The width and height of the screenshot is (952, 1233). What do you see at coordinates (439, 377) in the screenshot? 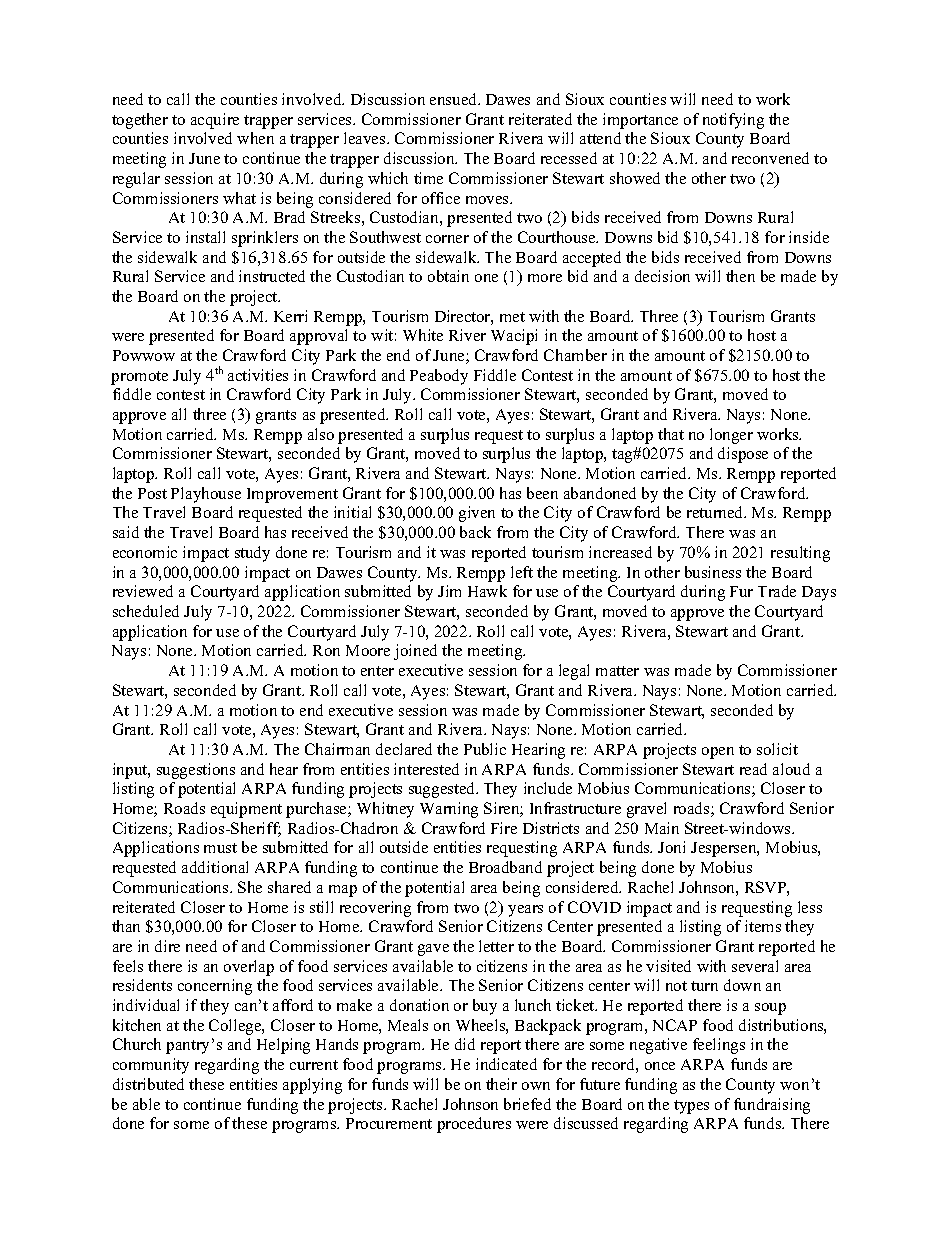
I see `Peabody` at bounding box center [439, 377].
